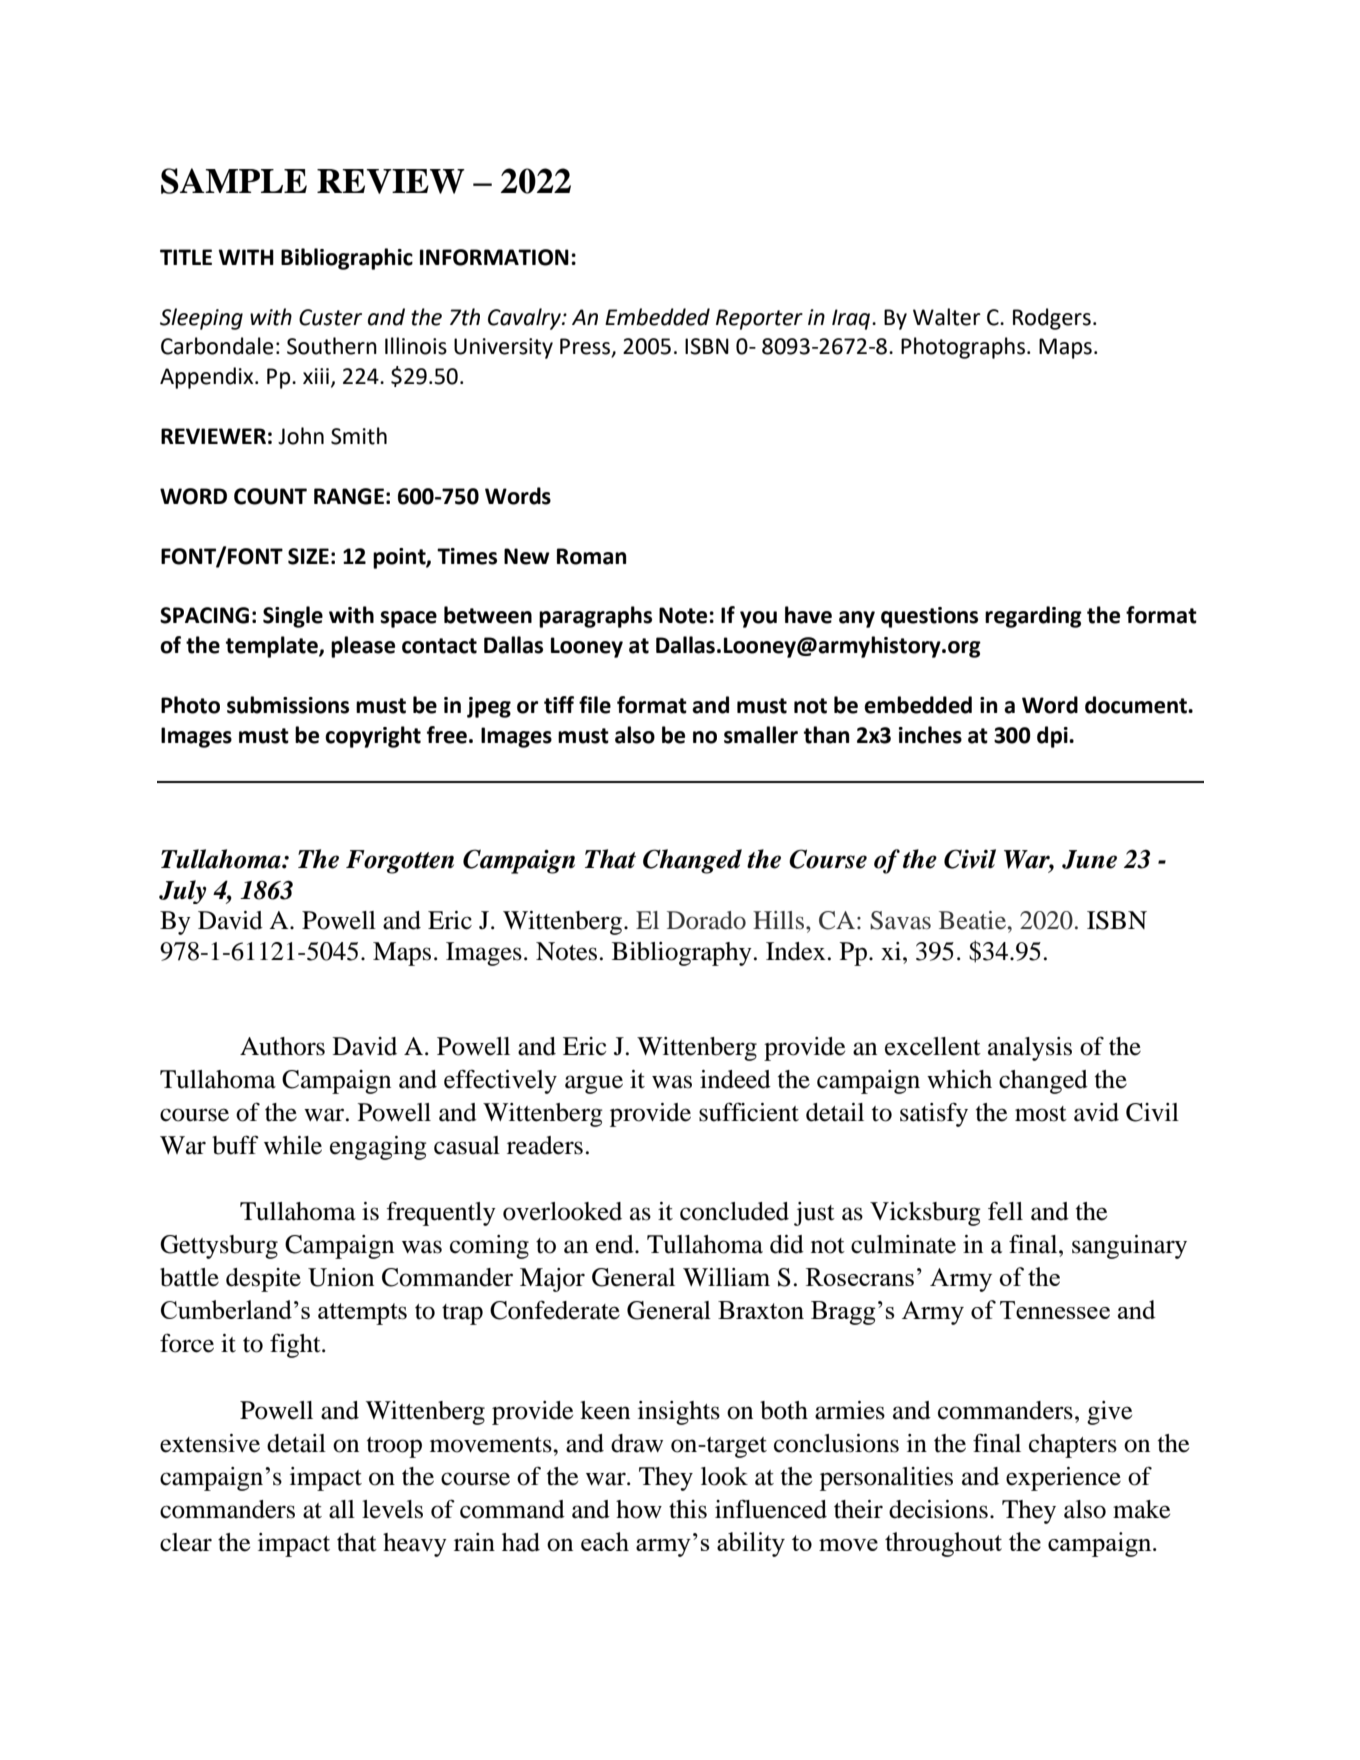 Image resolution: width=1360 pixels, height=1760 pixels. What do you see at coordinates (639, 1509) in the screenshot?
I see `how` at bounding box center [639, 1509].
